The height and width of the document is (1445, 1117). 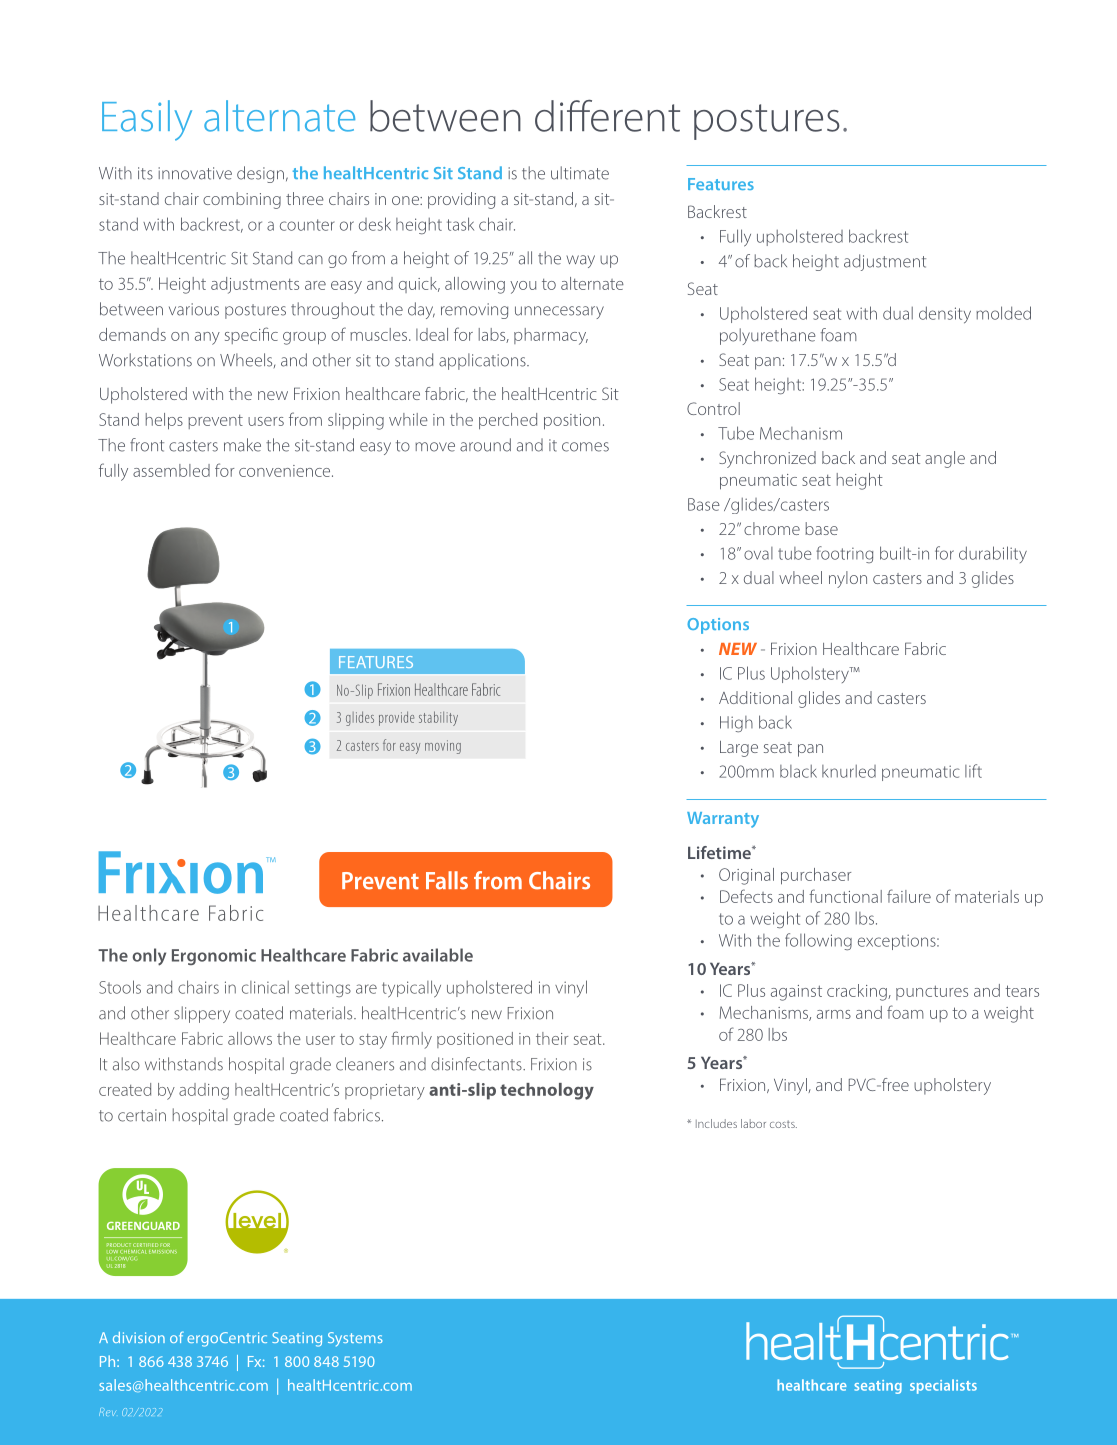 What do you see at coordinates (355, 1339) in the document?
I see `Systems` at bounding box center [355, 1339].
